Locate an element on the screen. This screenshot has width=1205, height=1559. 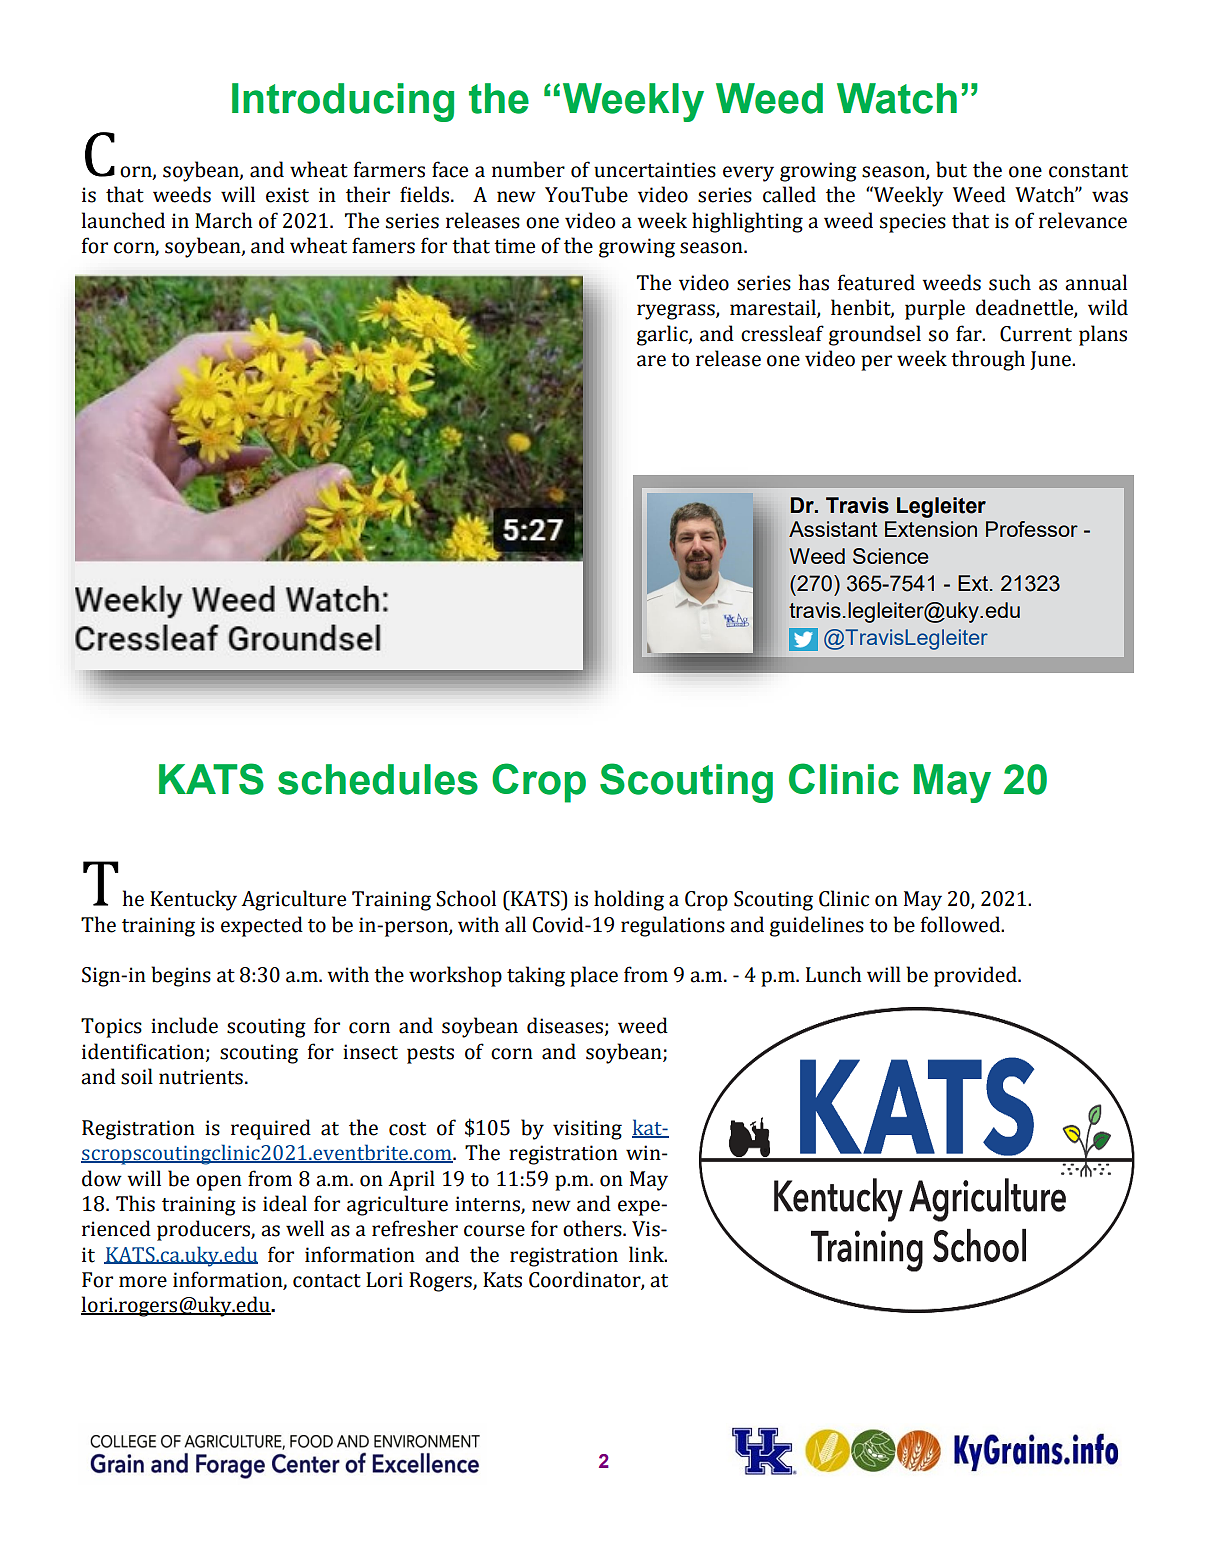
Science is located at coordinates (891, 556).
